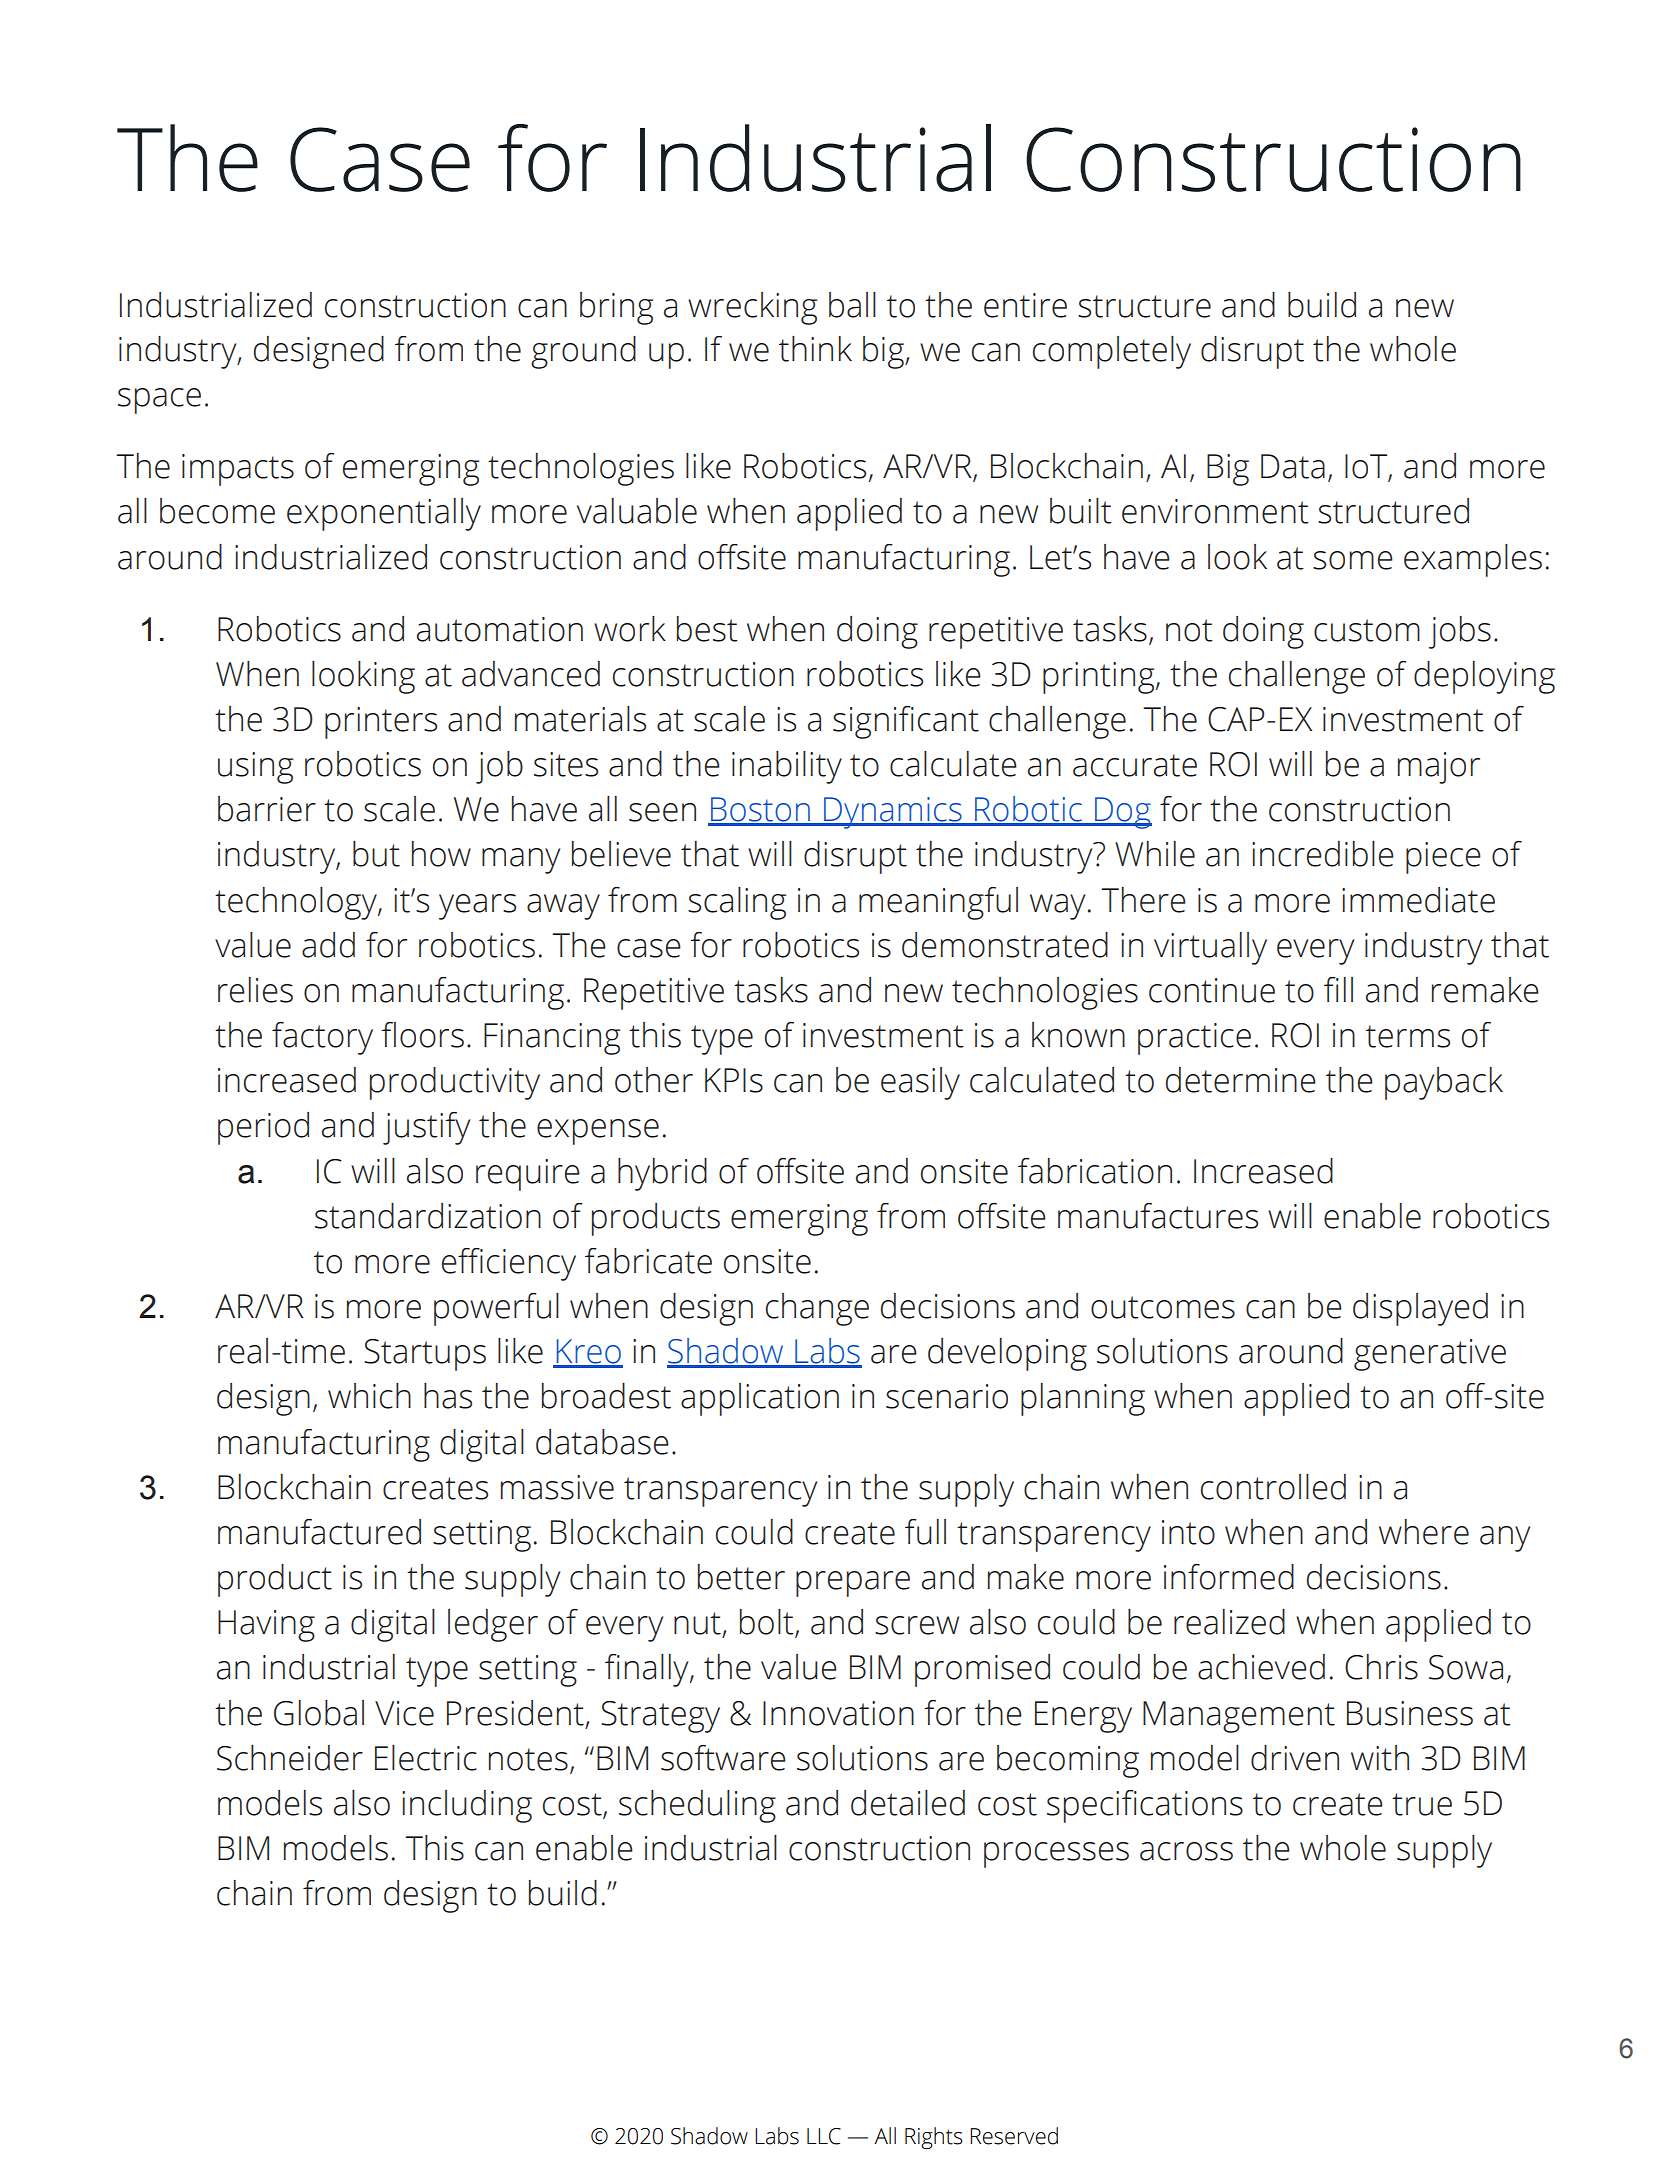  What do you see at coordinates (1014, 2136) in the screenshot?
I see `Reserved` at bounding box center [1014, 2136].
